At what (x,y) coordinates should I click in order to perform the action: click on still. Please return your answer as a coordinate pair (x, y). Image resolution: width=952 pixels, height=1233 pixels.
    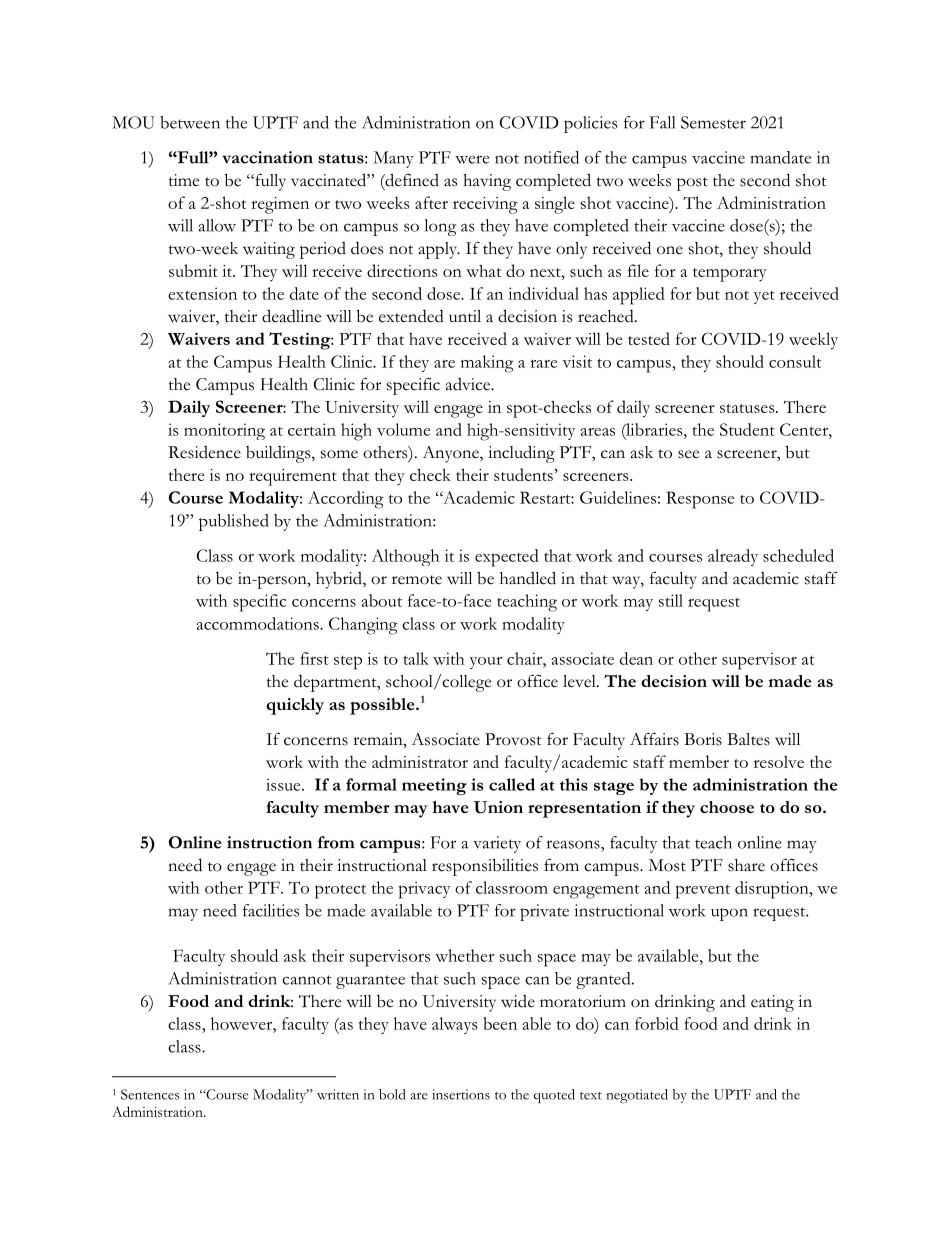
    Looking at the image, I should click on (671, 600).
